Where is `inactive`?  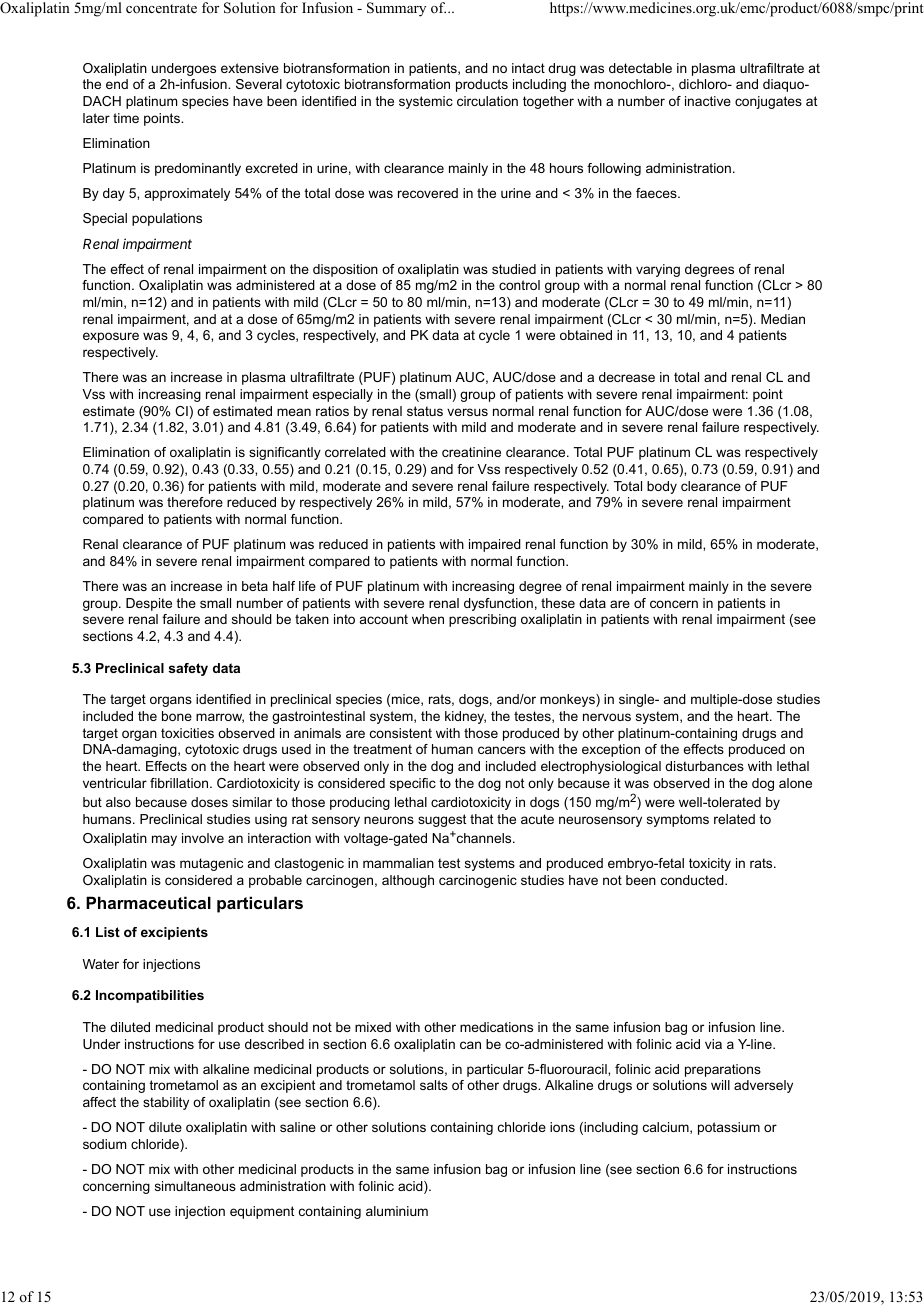
inactive is located at coordinates (708, 101).
